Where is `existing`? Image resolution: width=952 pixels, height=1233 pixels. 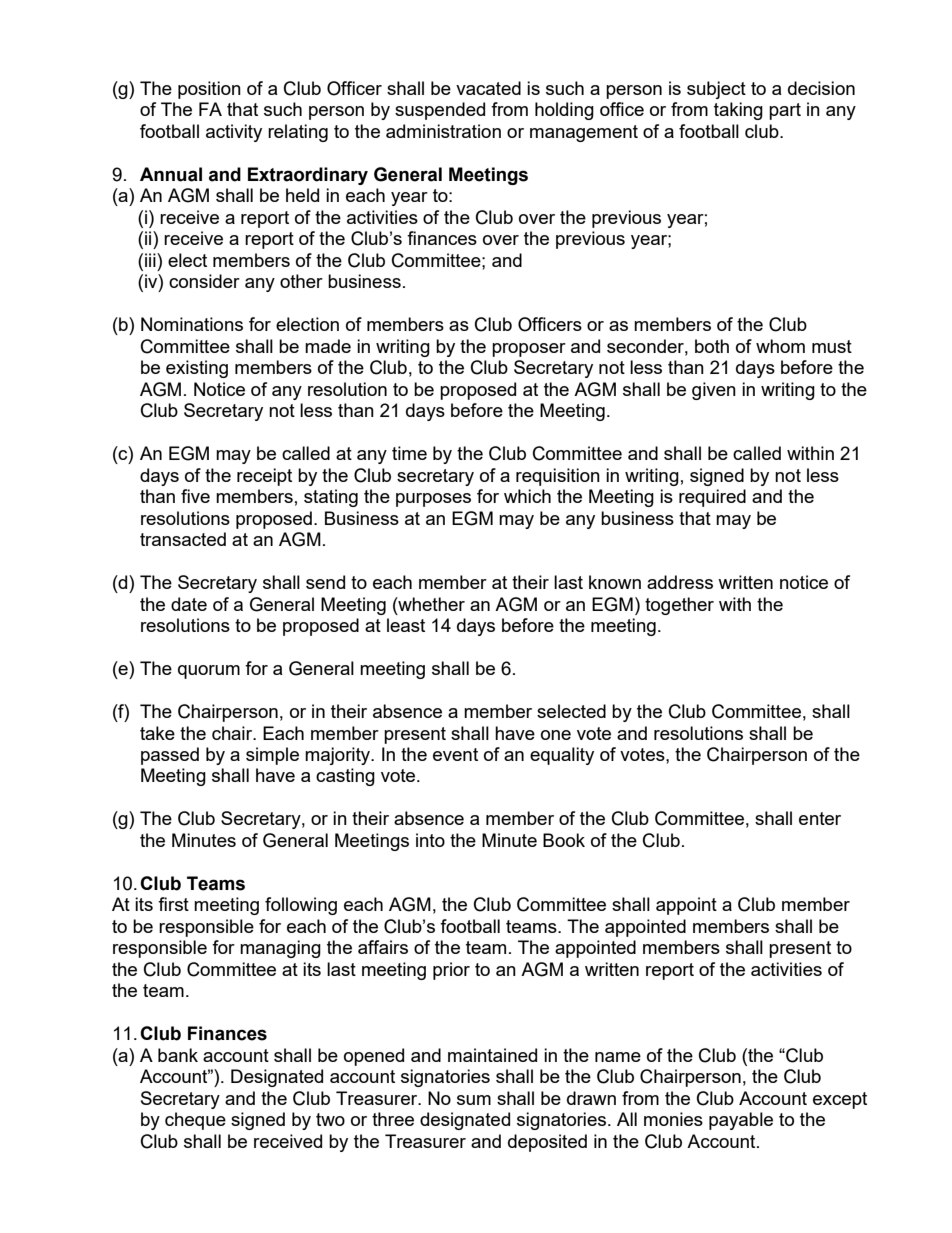
existing is located at coordinates (197, 369).
